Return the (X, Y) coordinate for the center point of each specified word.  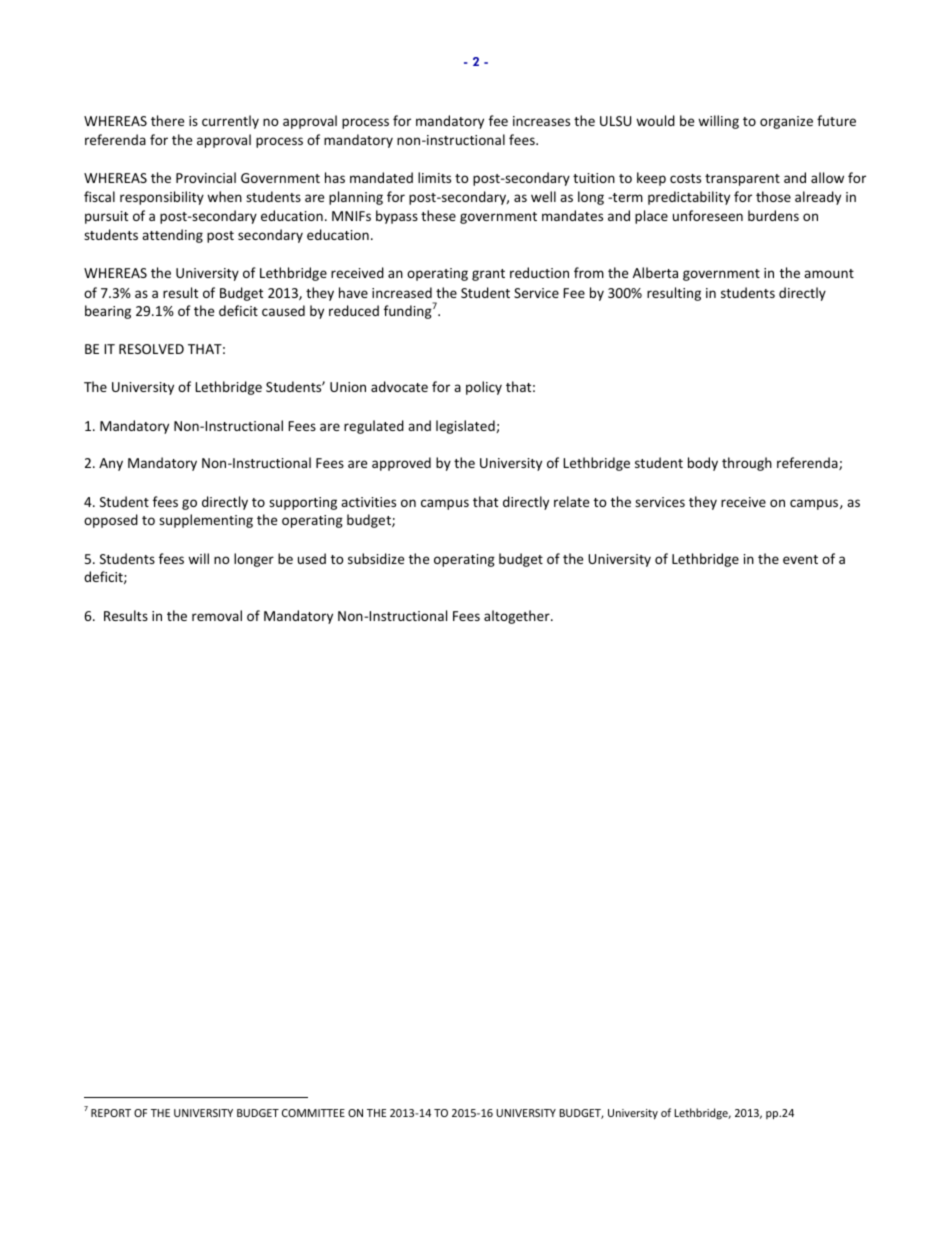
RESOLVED (151, 349)
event (800, 559)
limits (434, 177)
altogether (518, 617)
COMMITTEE (313, 1113)
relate (571, 501)
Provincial (206, 177)
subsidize (376, 558)
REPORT (111, 1113)
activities (368, 502)
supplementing (206, 521)
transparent (742, 180)
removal (217, 615)
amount (829, 273)
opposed (111, 521)
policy (484, 388)
